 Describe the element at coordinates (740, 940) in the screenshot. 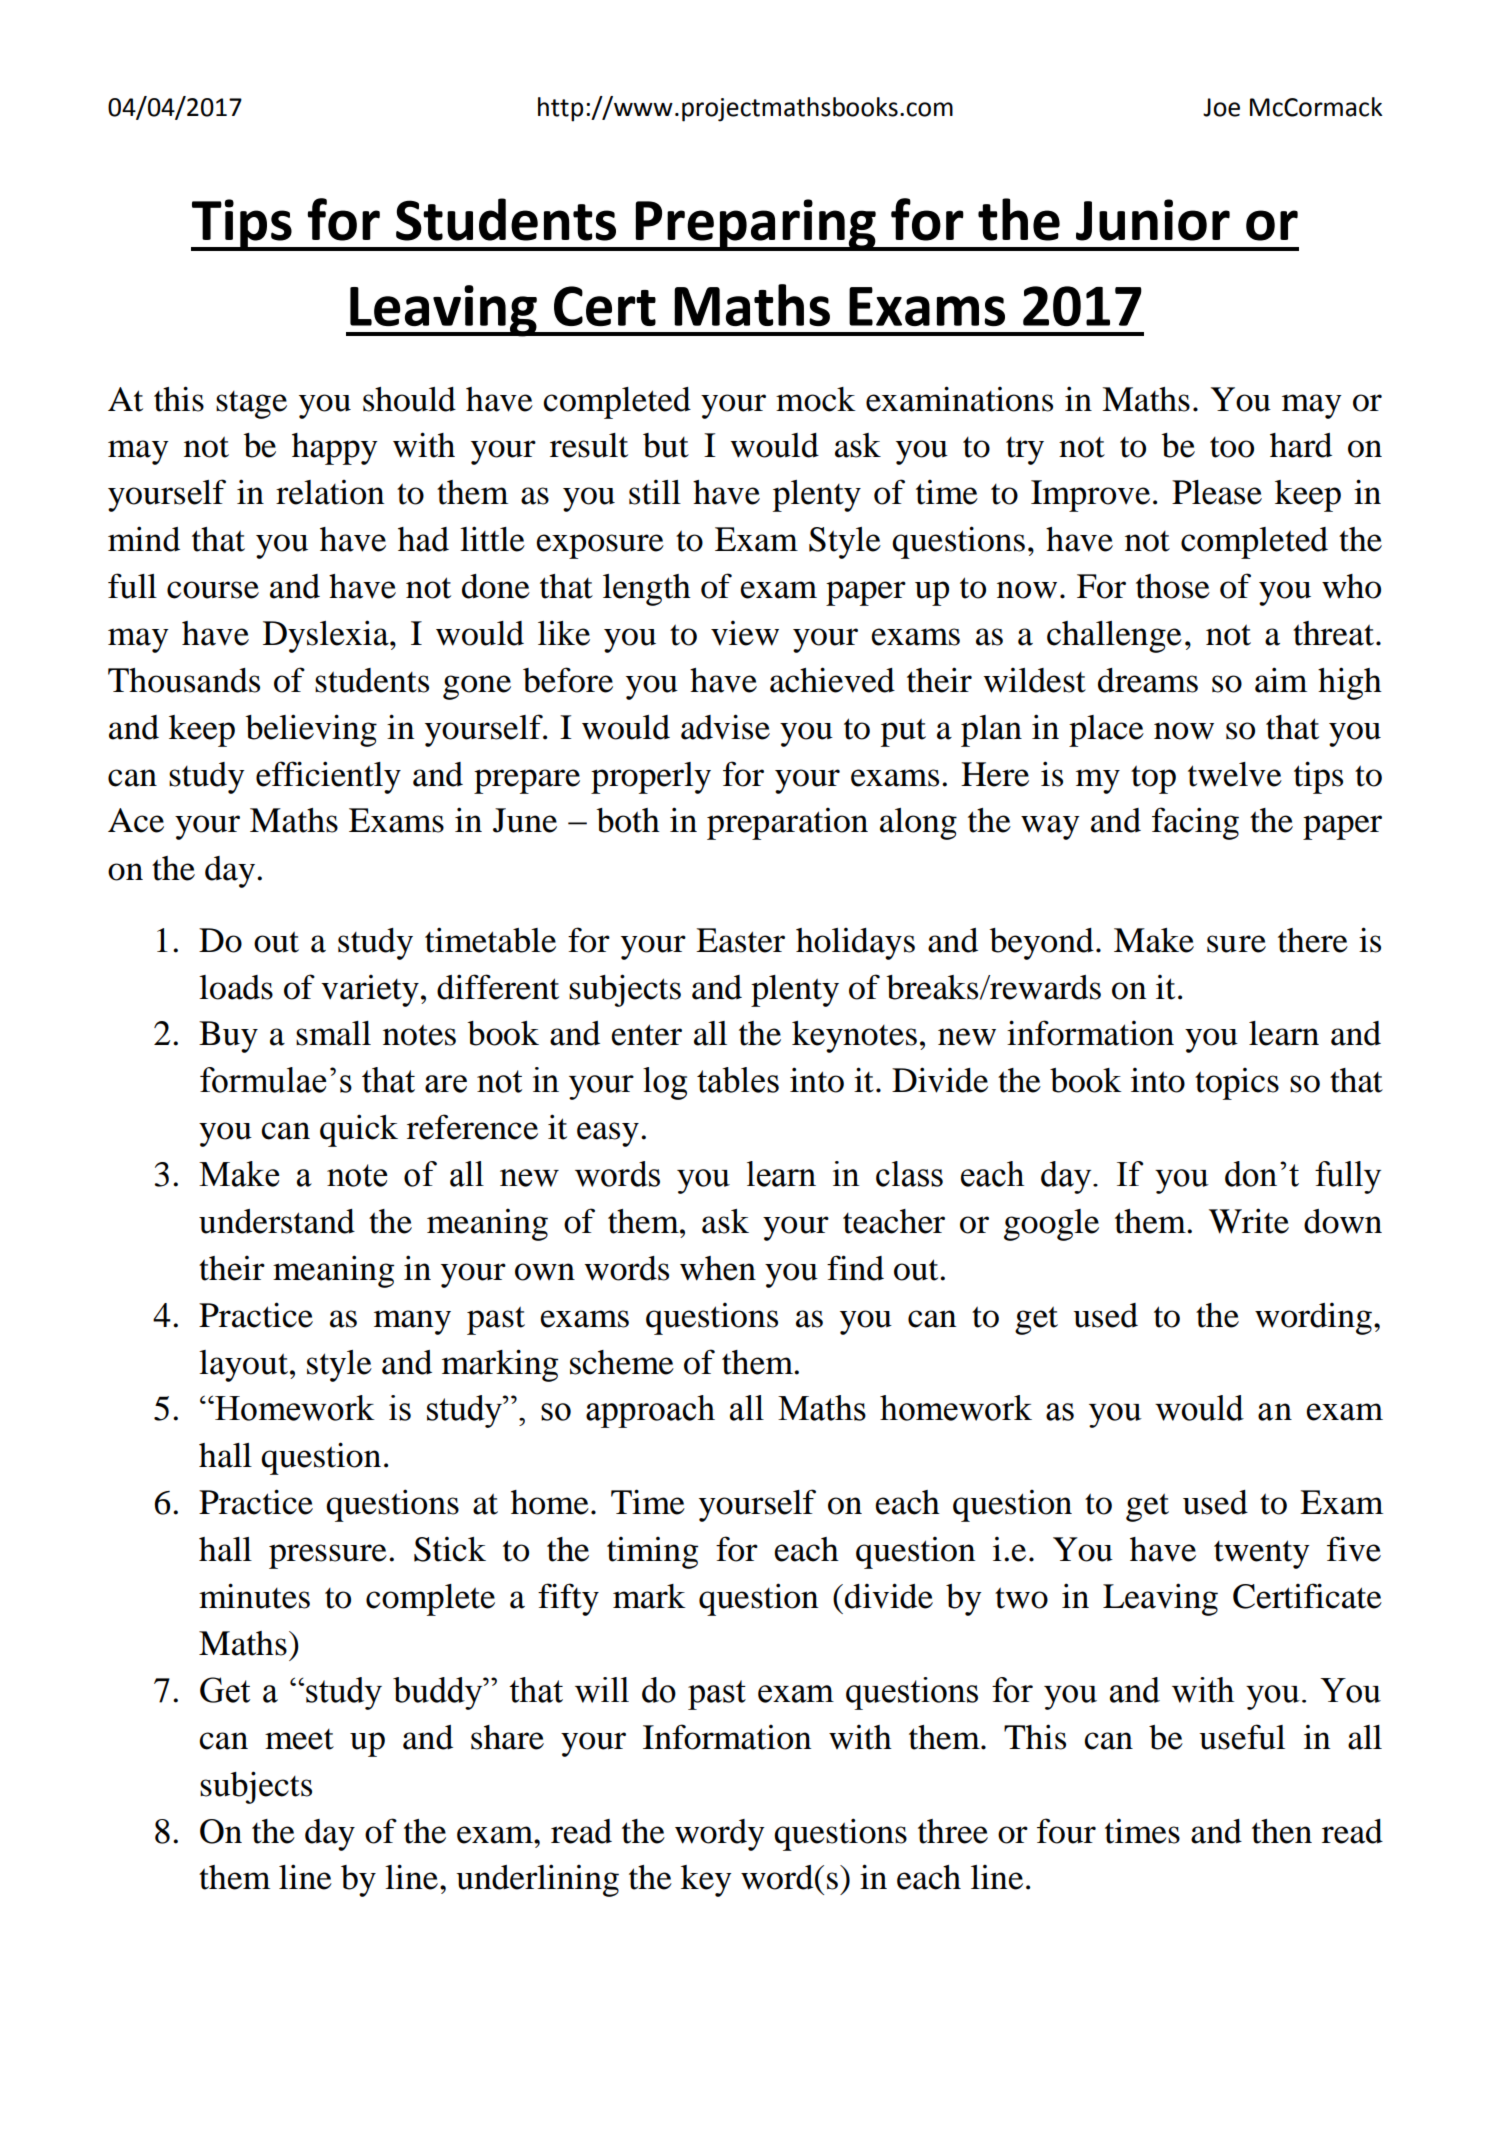

I see `Easter` at that location.
